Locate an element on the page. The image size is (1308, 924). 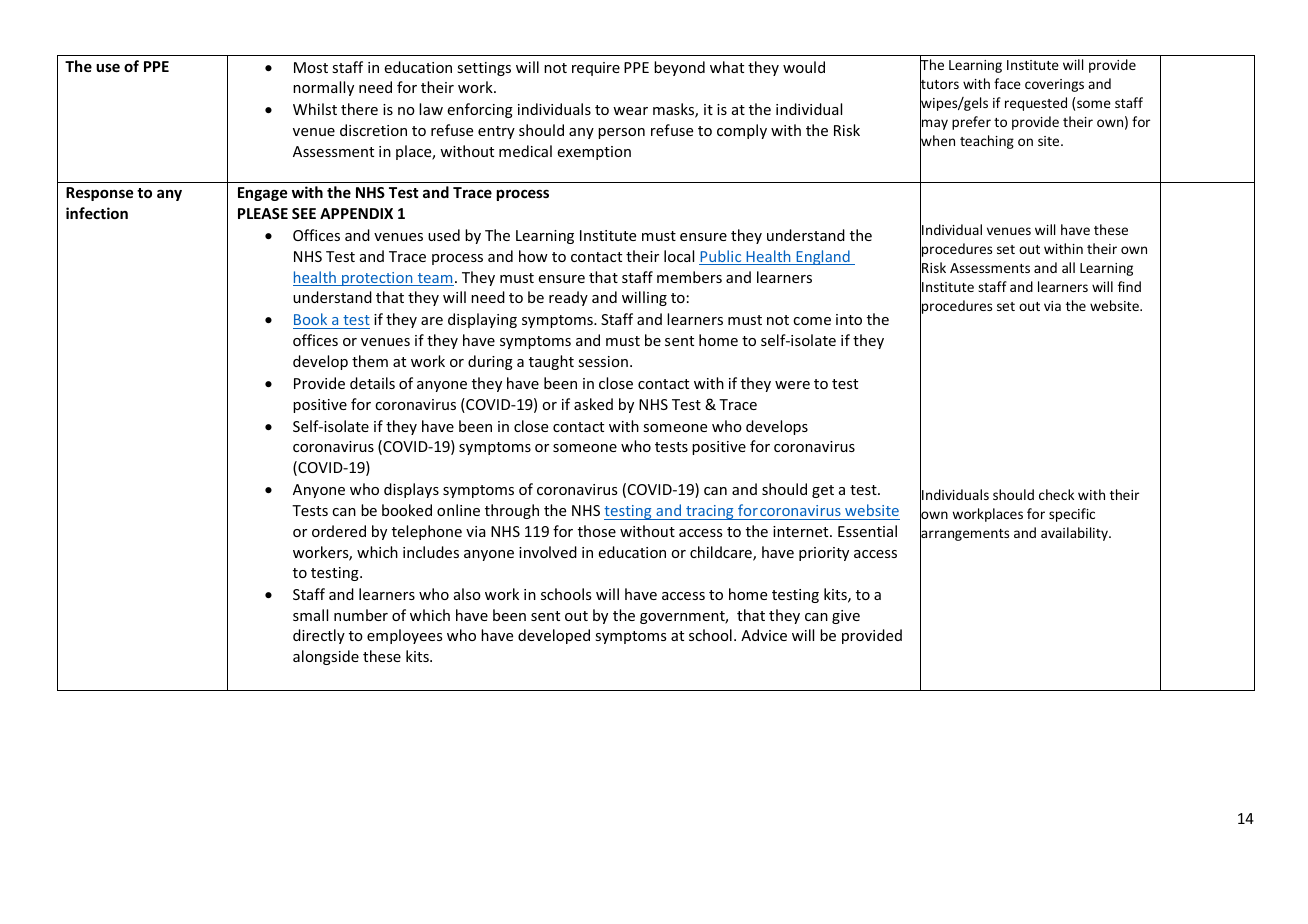
require is located at coordinates (596, 69).
